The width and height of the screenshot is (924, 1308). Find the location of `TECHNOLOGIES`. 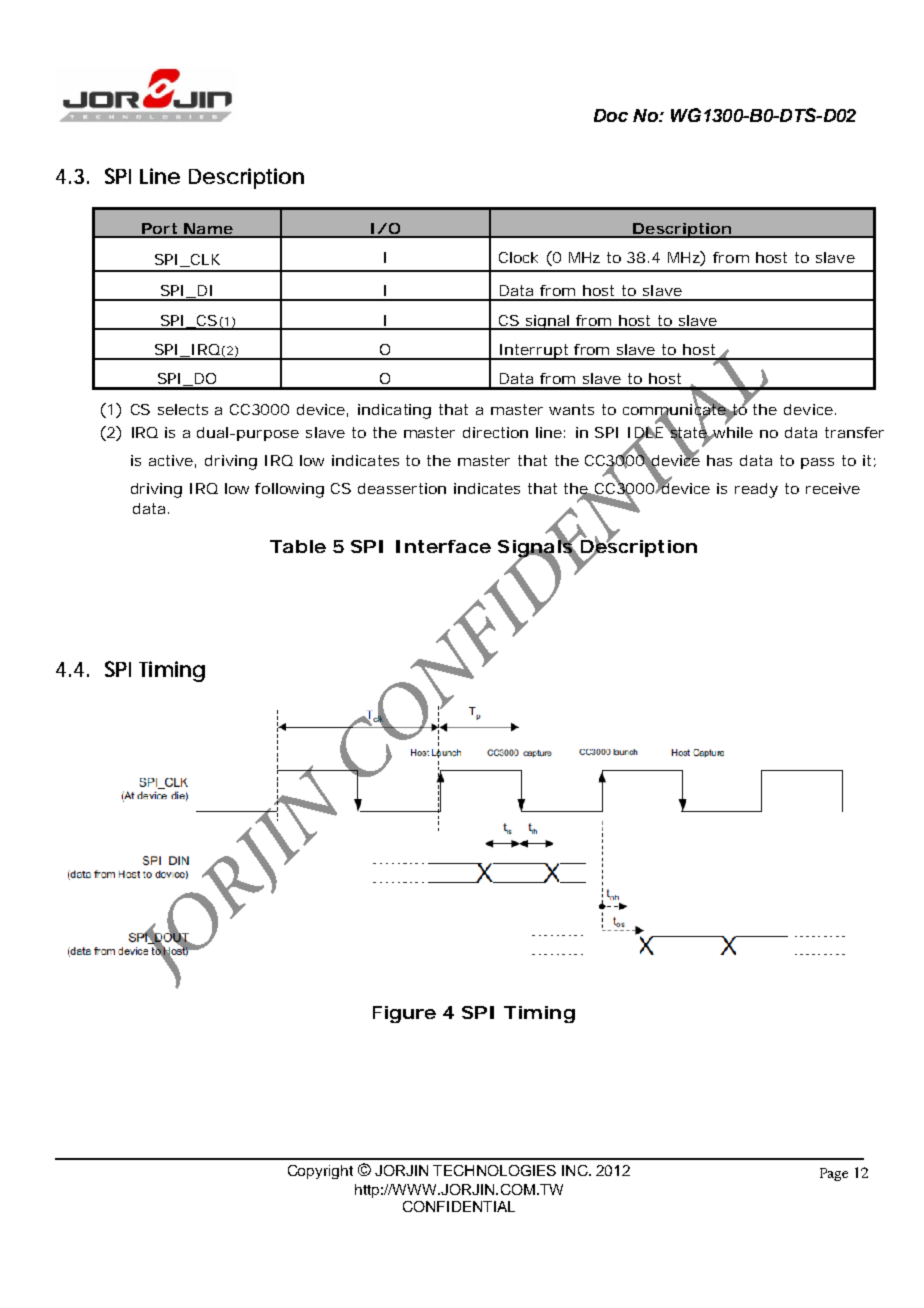

TECHNOLOGIES is located at coordinates (494, 1170).
